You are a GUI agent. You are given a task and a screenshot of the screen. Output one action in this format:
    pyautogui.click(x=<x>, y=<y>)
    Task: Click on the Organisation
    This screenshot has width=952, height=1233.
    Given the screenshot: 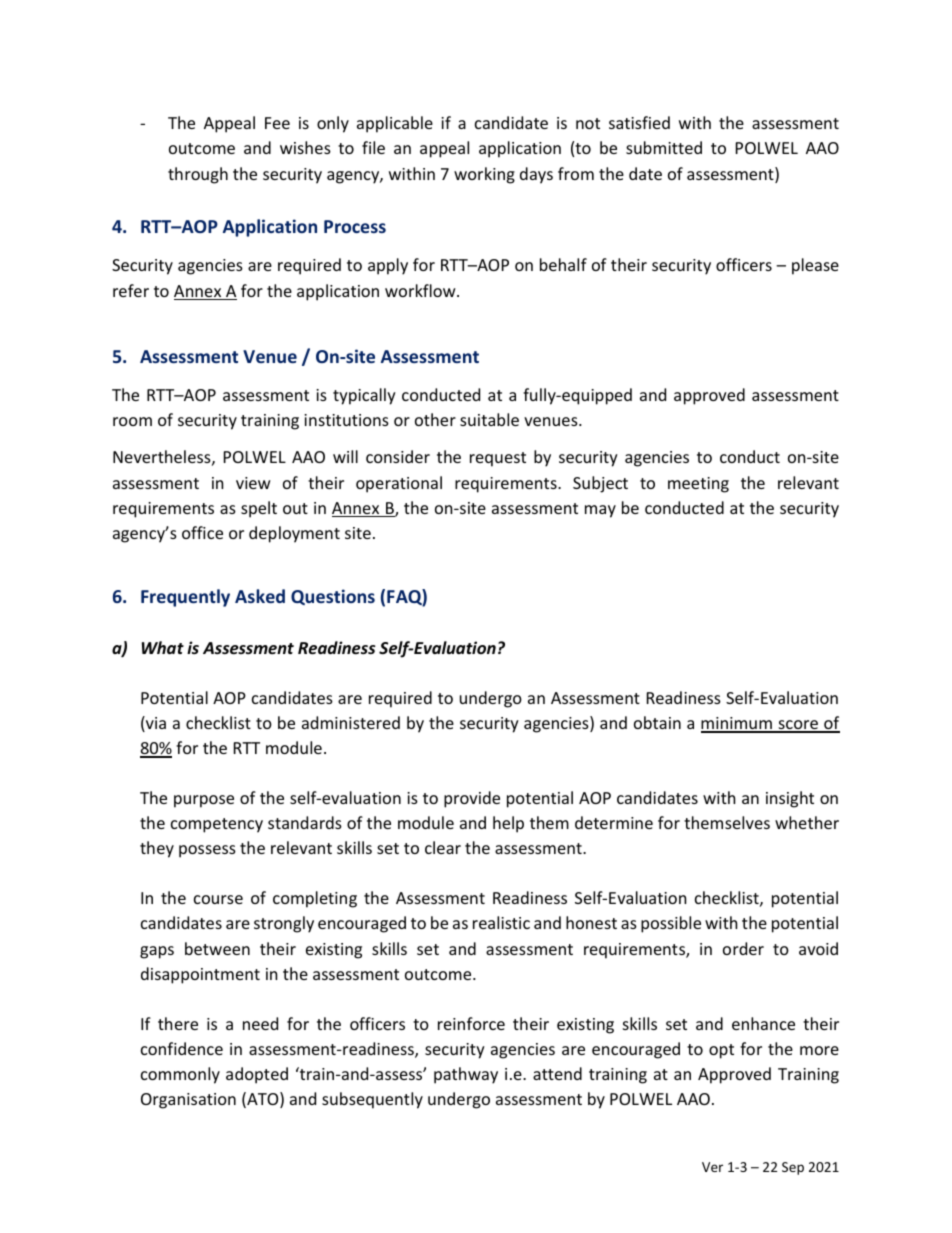 What is the action you would take?
    pyautogui.click(x=188, y=1101)
